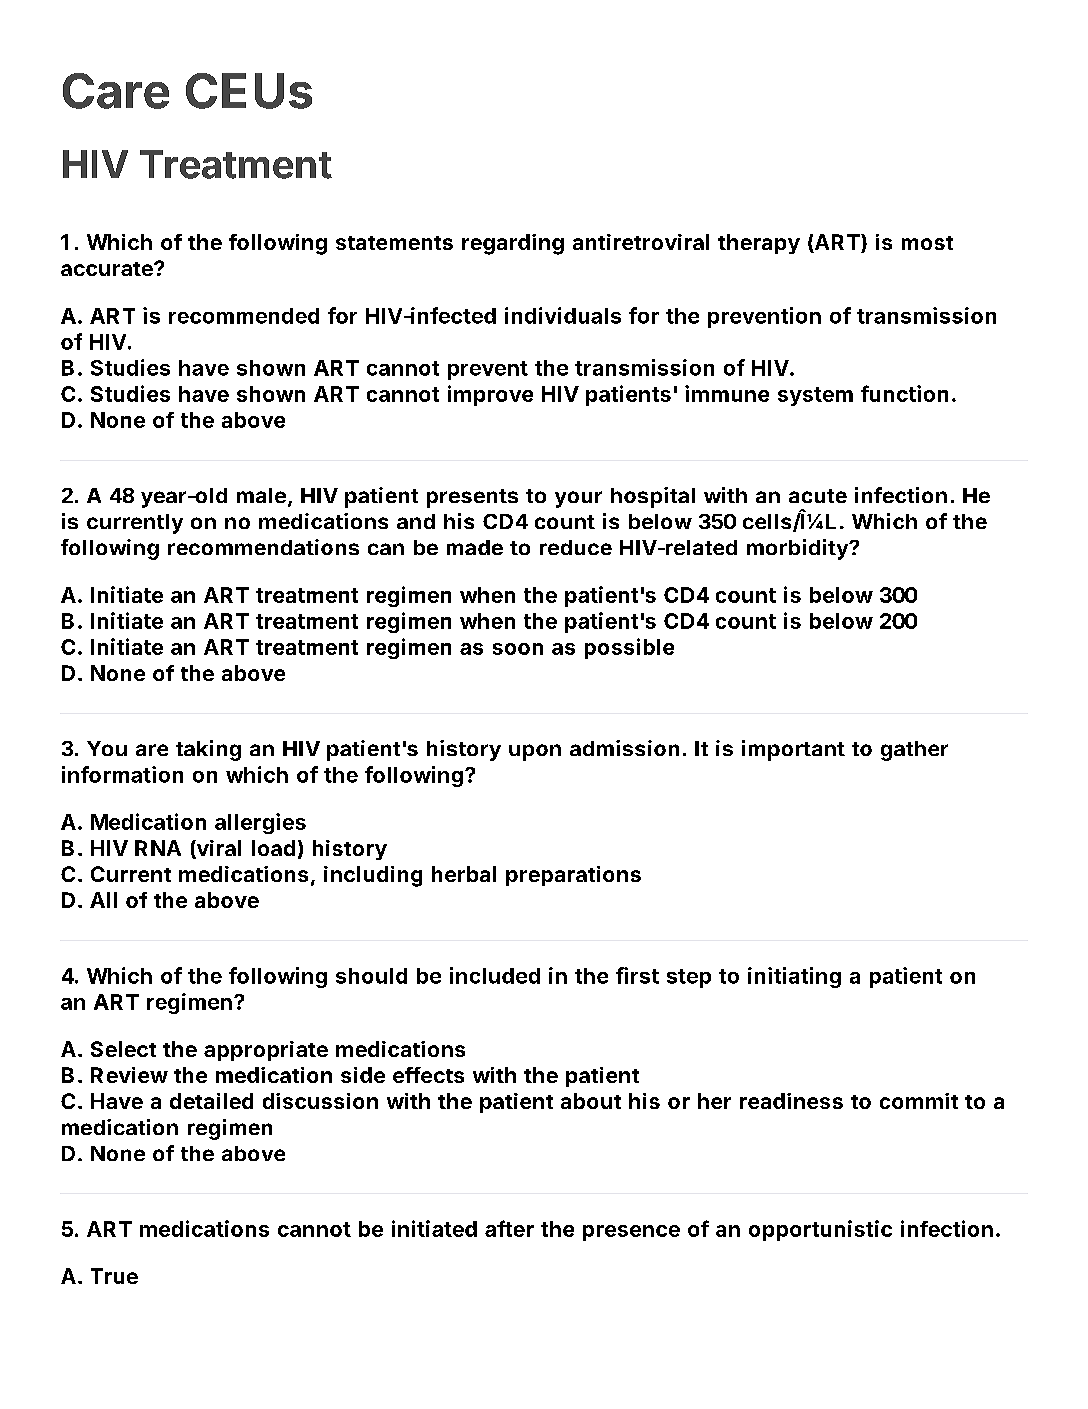 Image resolution: width=1088 pixels, height=1409 pixels. What do you see at coordinates (116, 91) in the page?
I see `Care` at bounding box center [116, 91].
